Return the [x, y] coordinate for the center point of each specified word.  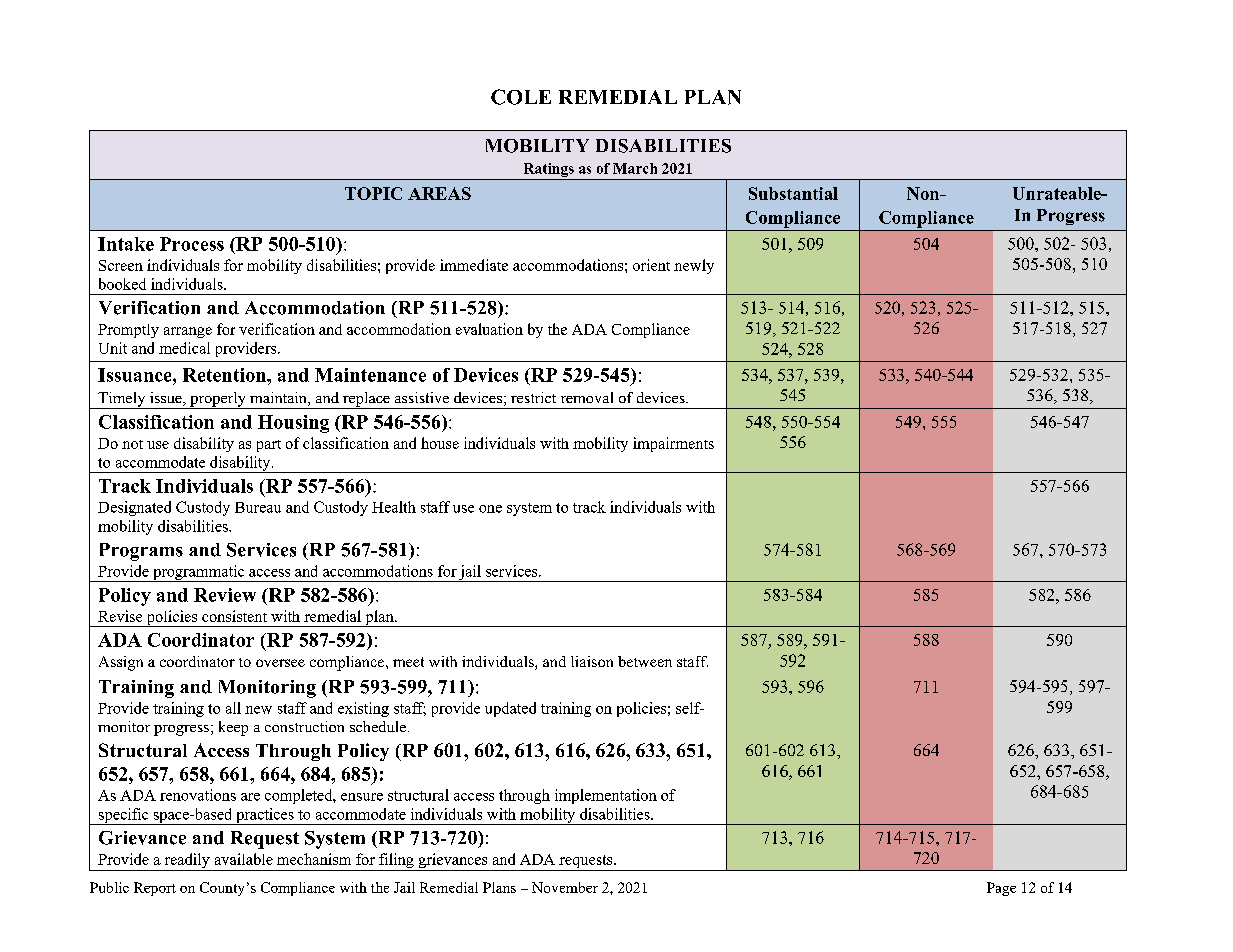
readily [187, 862]
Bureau [258, 507]
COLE [521, 97]
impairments [673, 444]
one [490, 509]
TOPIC [373, 193]
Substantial [793, 193]
